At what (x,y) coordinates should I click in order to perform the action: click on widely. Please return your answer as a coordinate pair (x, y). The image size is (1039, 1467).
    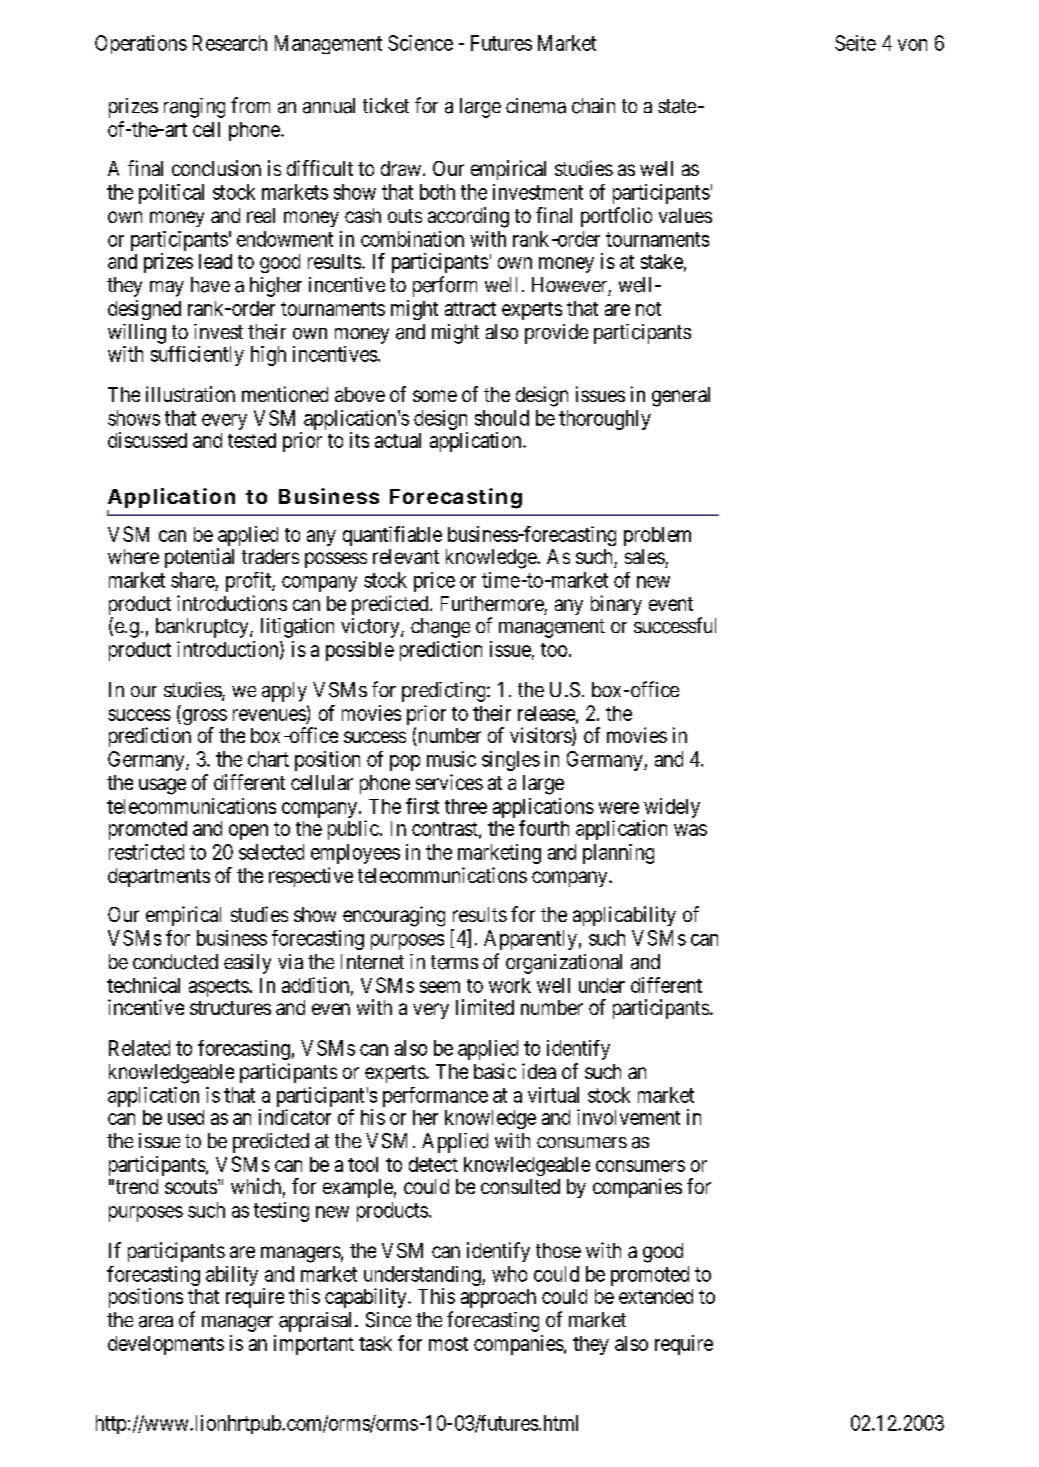
    Looking at the image, I should click on (671, 809).
